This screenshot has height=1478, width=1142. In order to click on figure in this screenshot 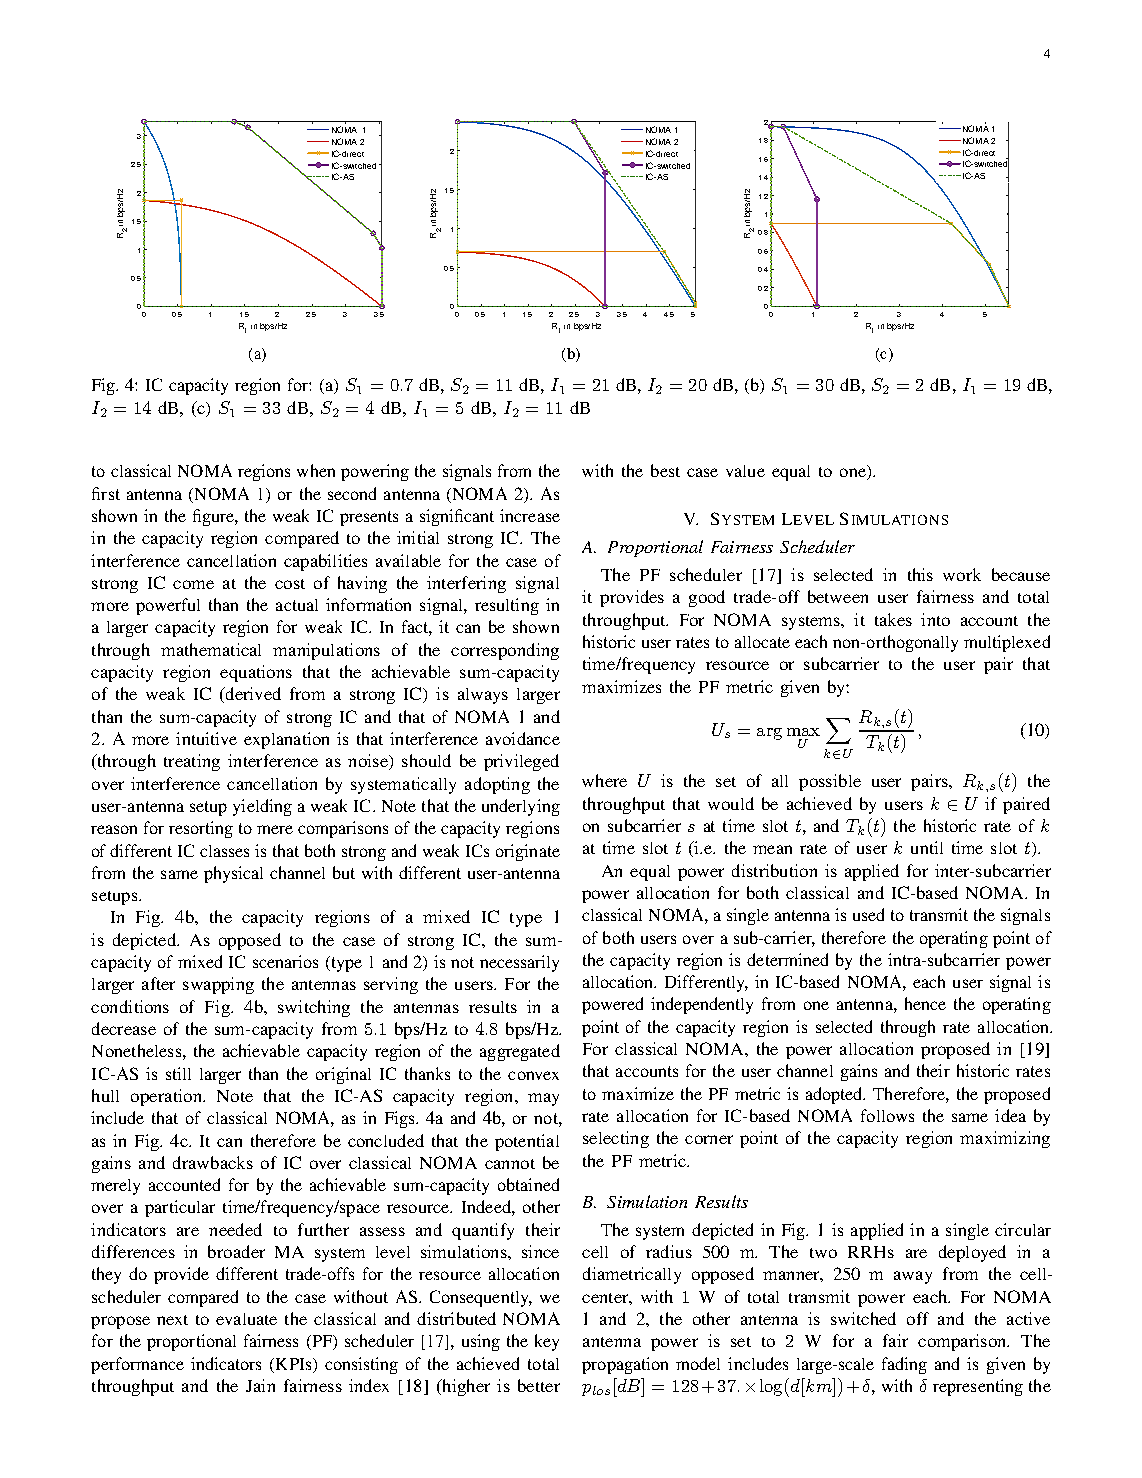, I will do `click(214, 517)`.
